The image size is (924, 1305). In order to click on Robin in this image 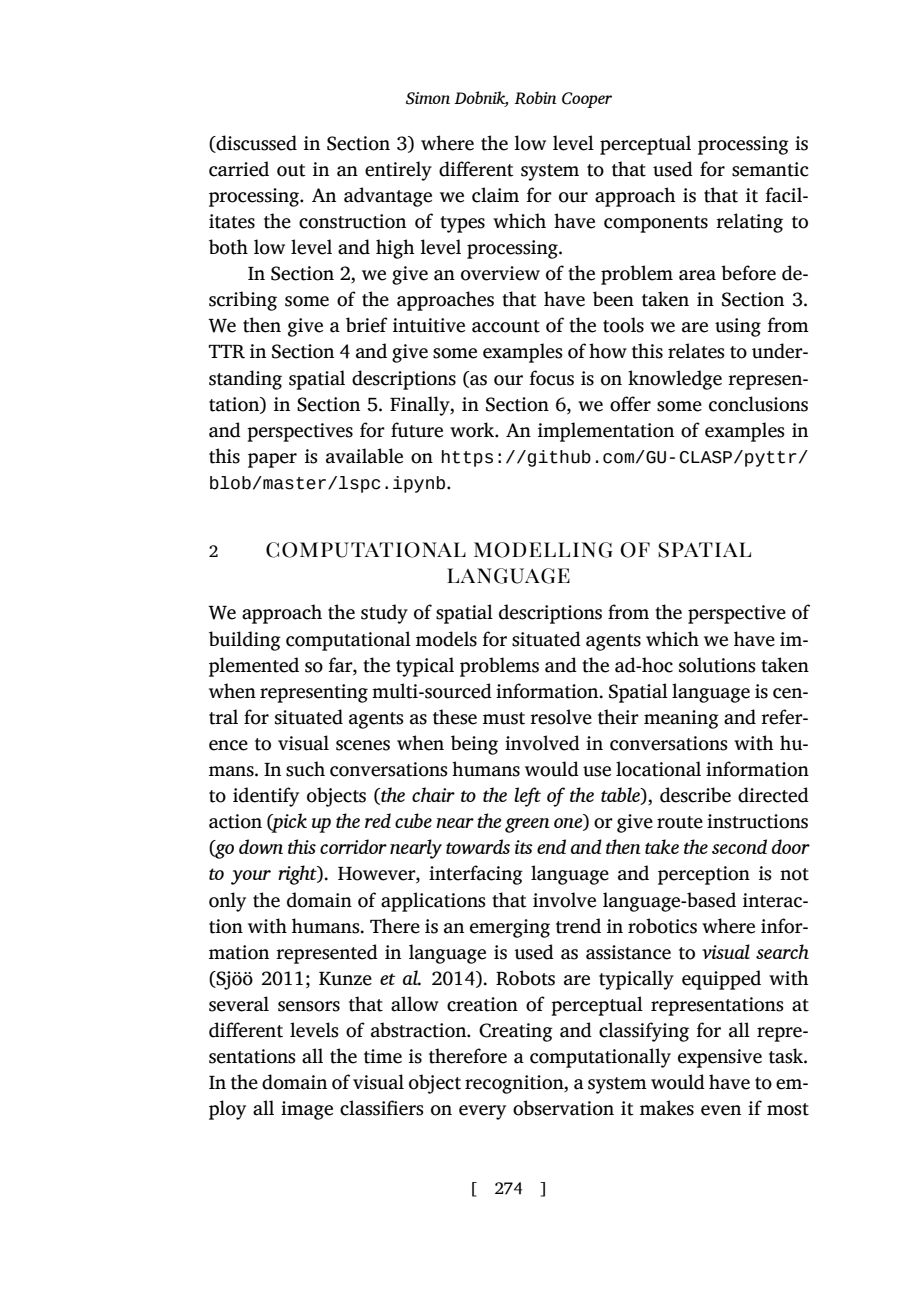, I will do `click(535, 98)`.
